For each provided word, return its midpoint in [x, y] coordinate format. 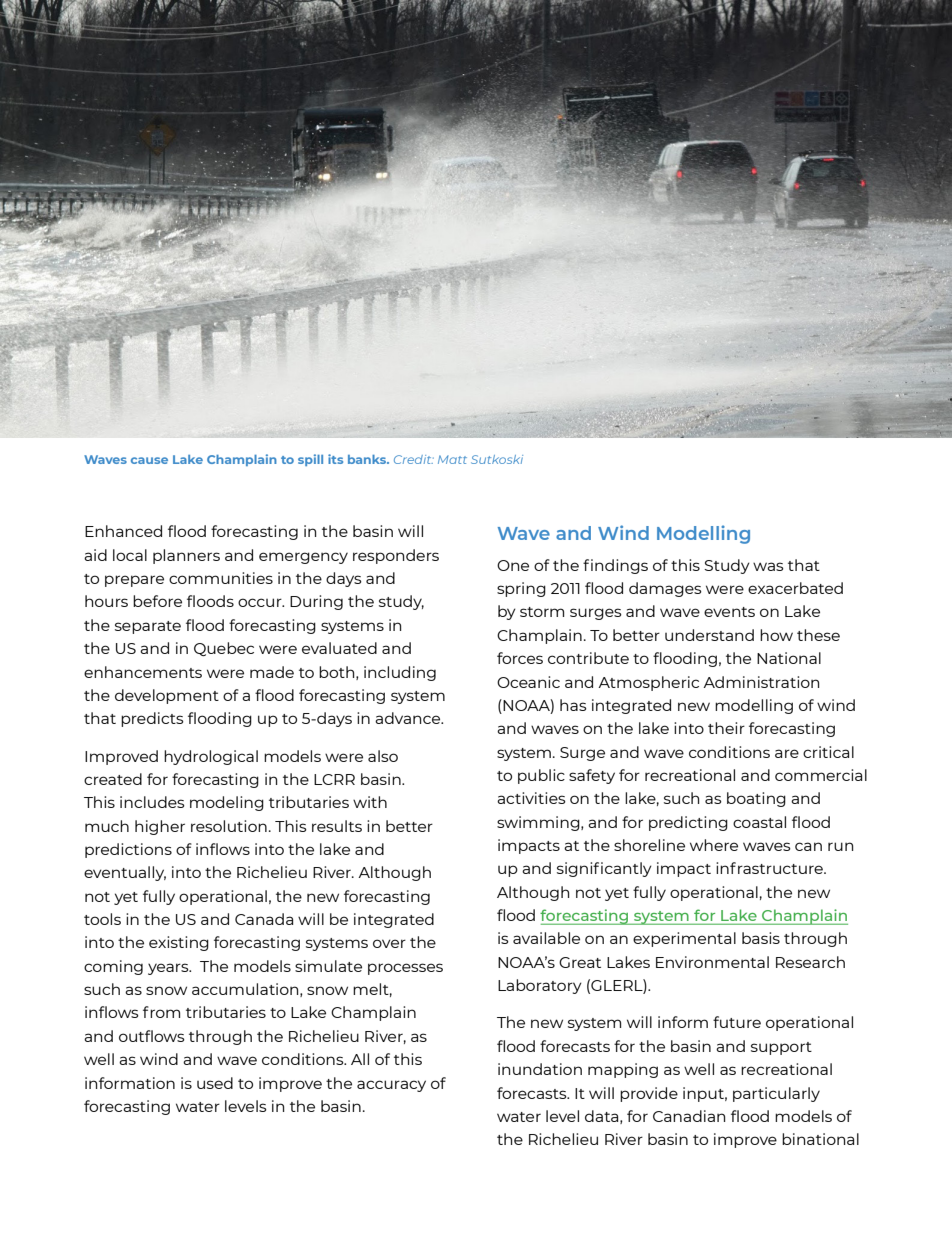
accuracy [391, 1086]
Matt [452, 459]
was [768, 566]
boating [756, 799]
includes [152, 802]
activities [531, 798]
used [215, 1083]
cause [149, 460]
